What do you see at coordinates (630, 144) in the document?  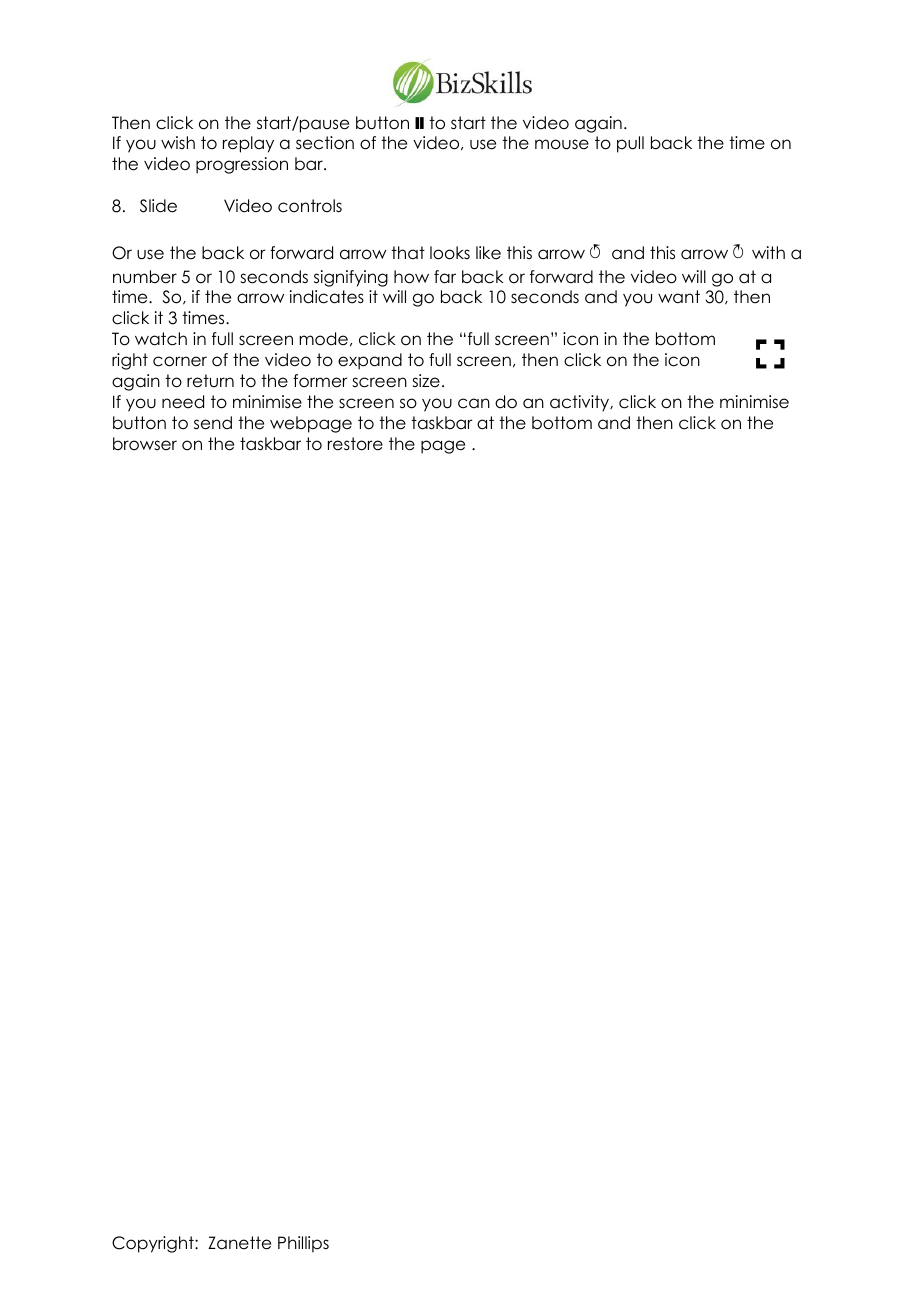 I see `pull` at bounding box center [630, 144].
